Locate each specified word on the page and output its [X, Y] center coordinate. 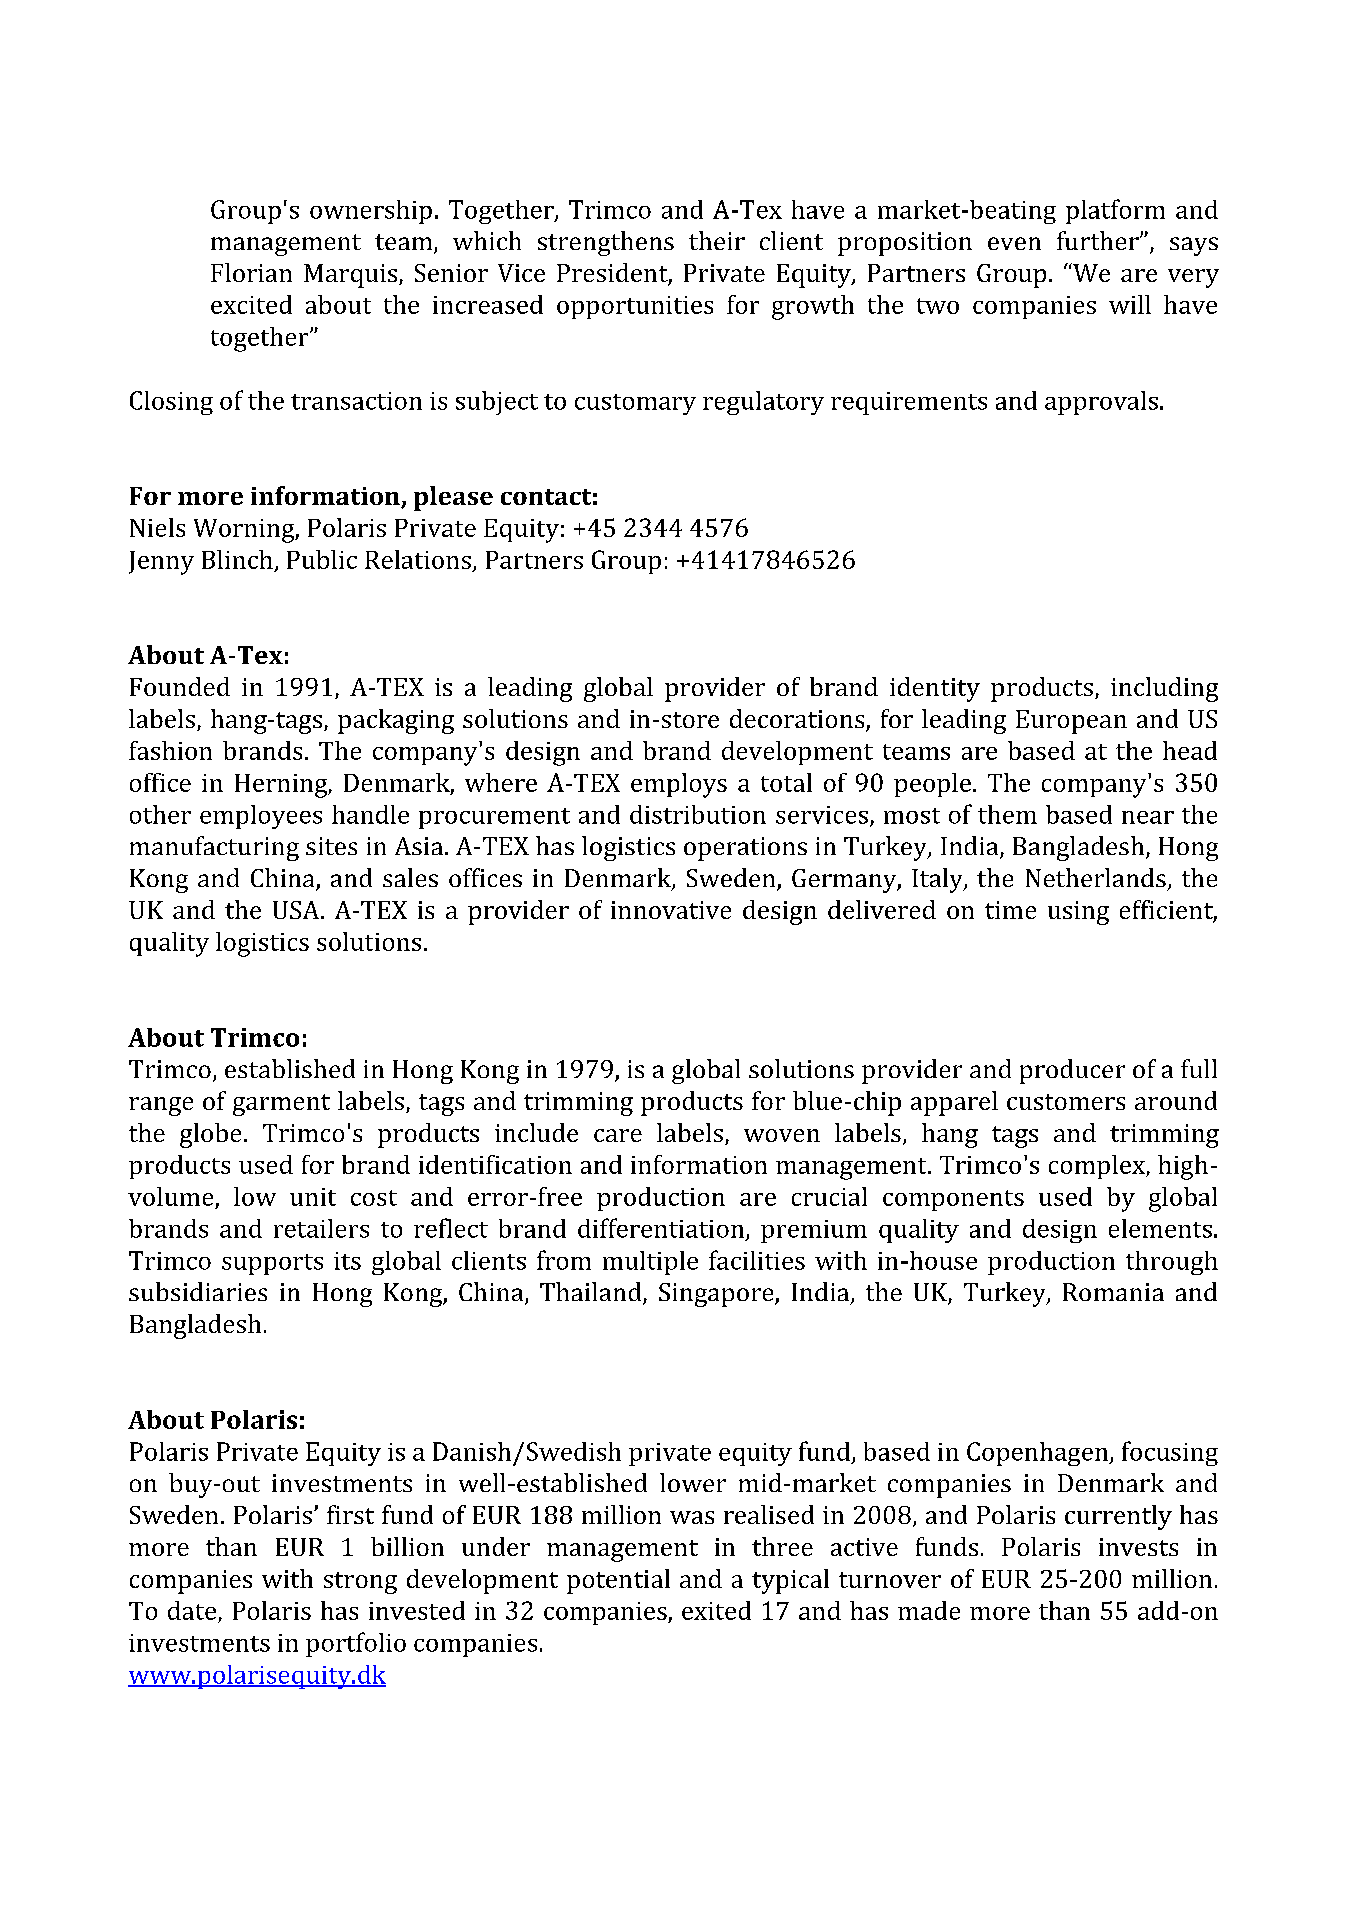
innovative [671, 910]
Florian [251, 272]
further [1099, 240]
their [717, 240]
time [1010, 910]
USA [297, 910]
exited [716, 1610]
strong [360, 1583]
